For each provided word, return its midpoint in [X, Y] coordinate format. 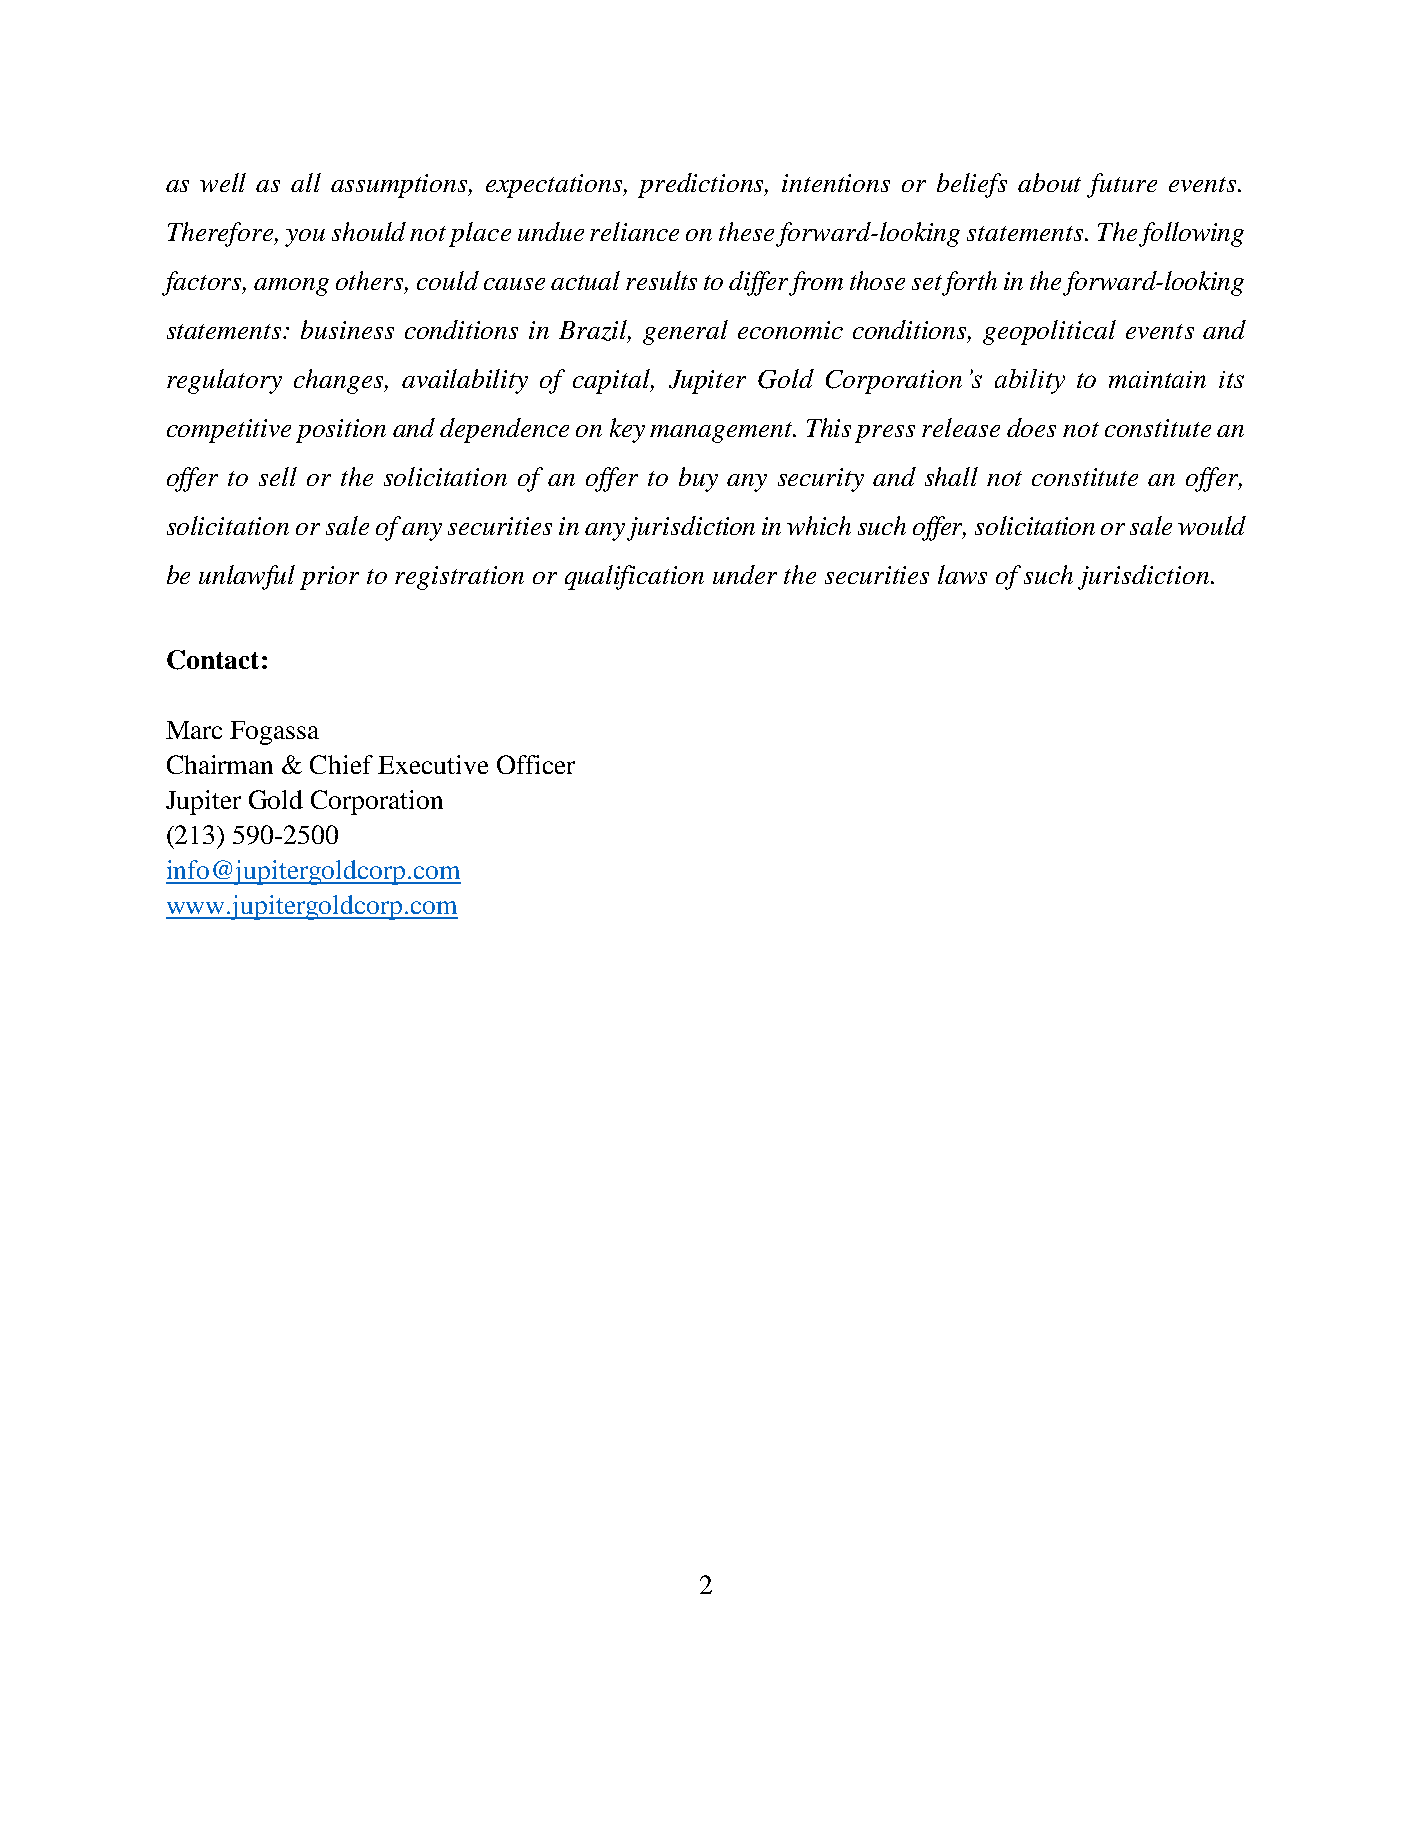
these [746, 231]
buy [698, 479]
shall [951, 476]
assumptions [400, 186]
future [1122, 185]
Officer [536, 764]
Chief [341, 764]
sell [278, 476]
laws [962, 574]
